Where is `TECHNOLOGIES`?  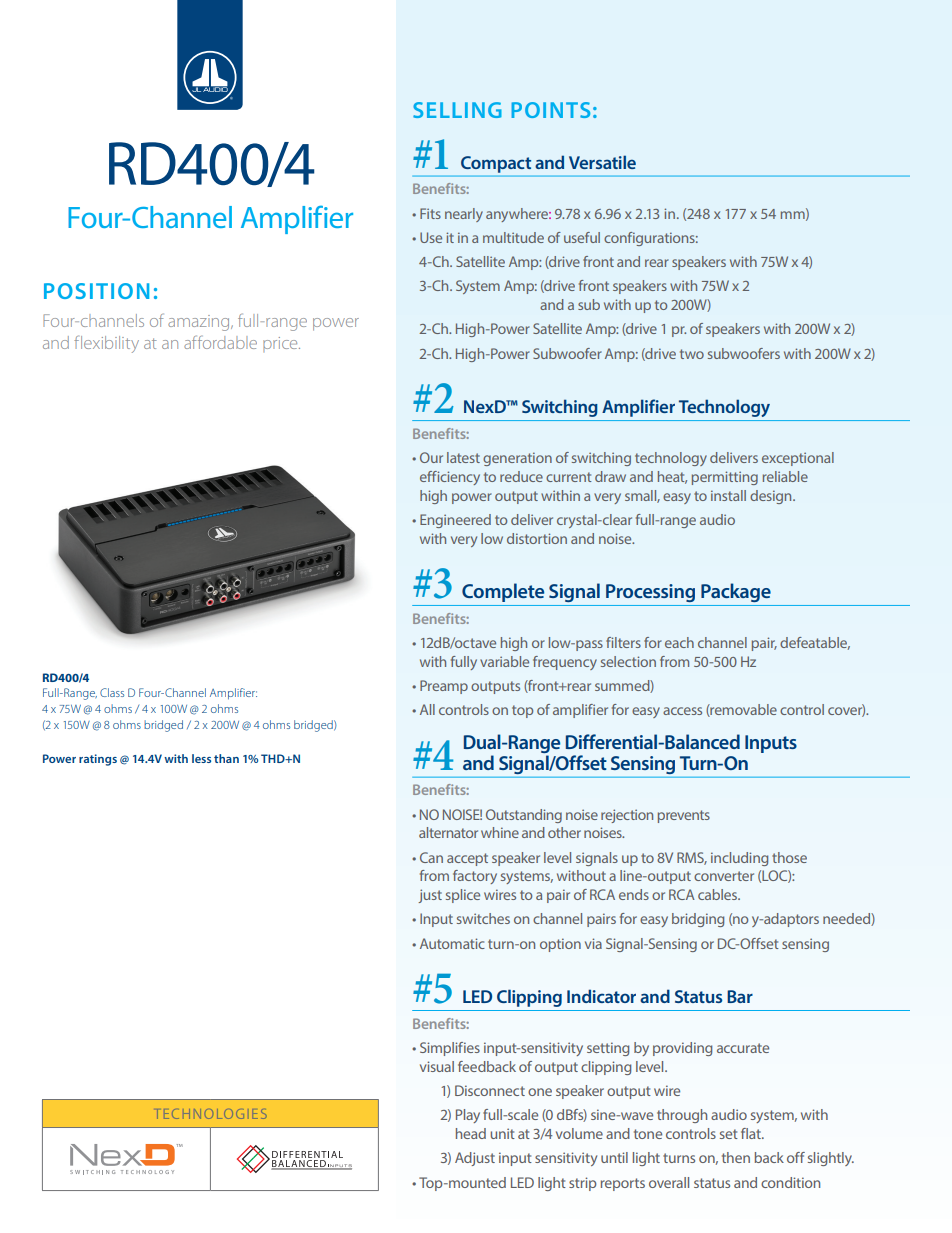
TECHNOLOGIES is located at coordinates (212, 1114).
